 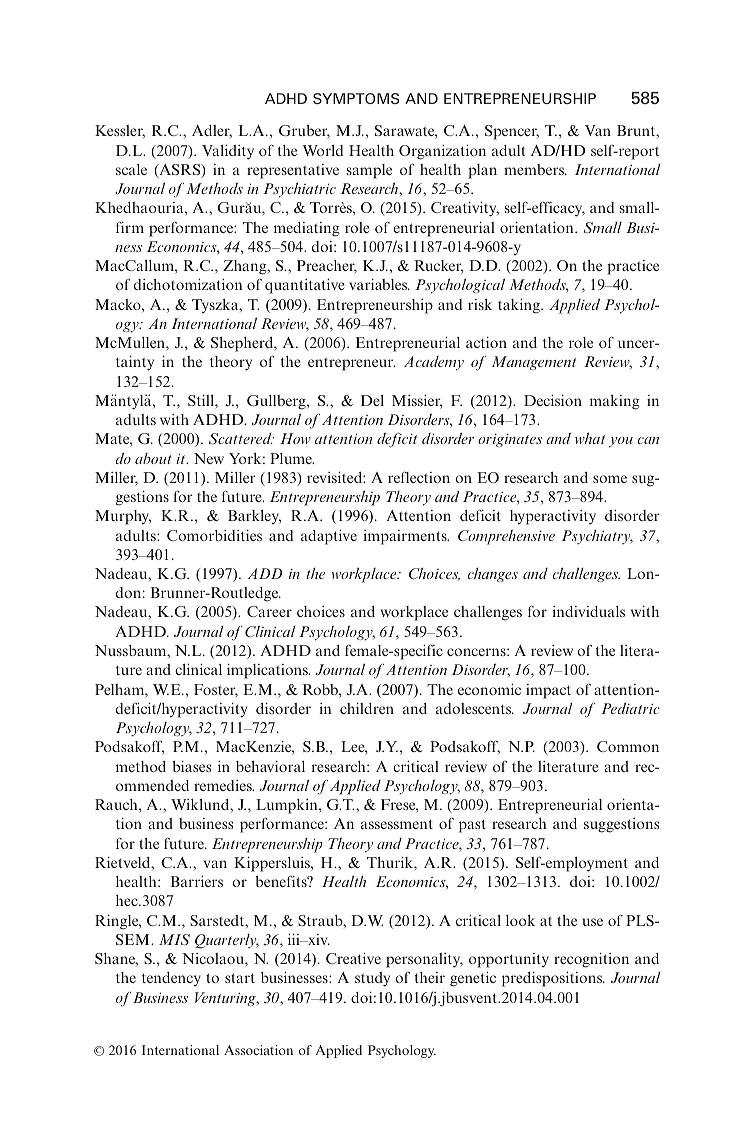 I want to click on quantitative, so click(x=305, y=286).
